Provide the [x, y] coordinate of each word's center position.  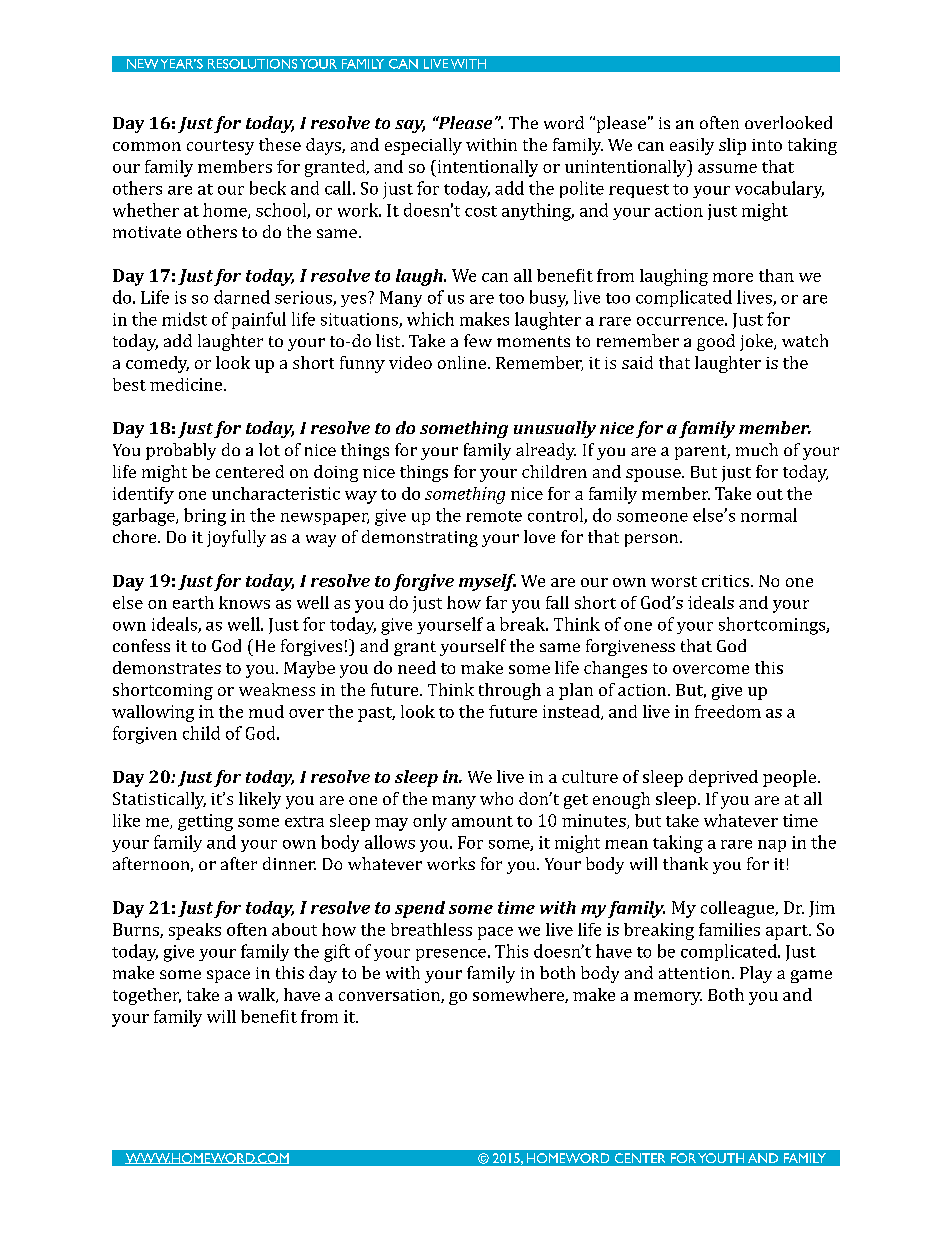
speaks [195, 931]
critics [727, 581]
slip [732, 146]
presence [451, 955]
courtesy [220, 147]
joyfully [236, 538]
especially [423, 146]
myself [487, 582]
